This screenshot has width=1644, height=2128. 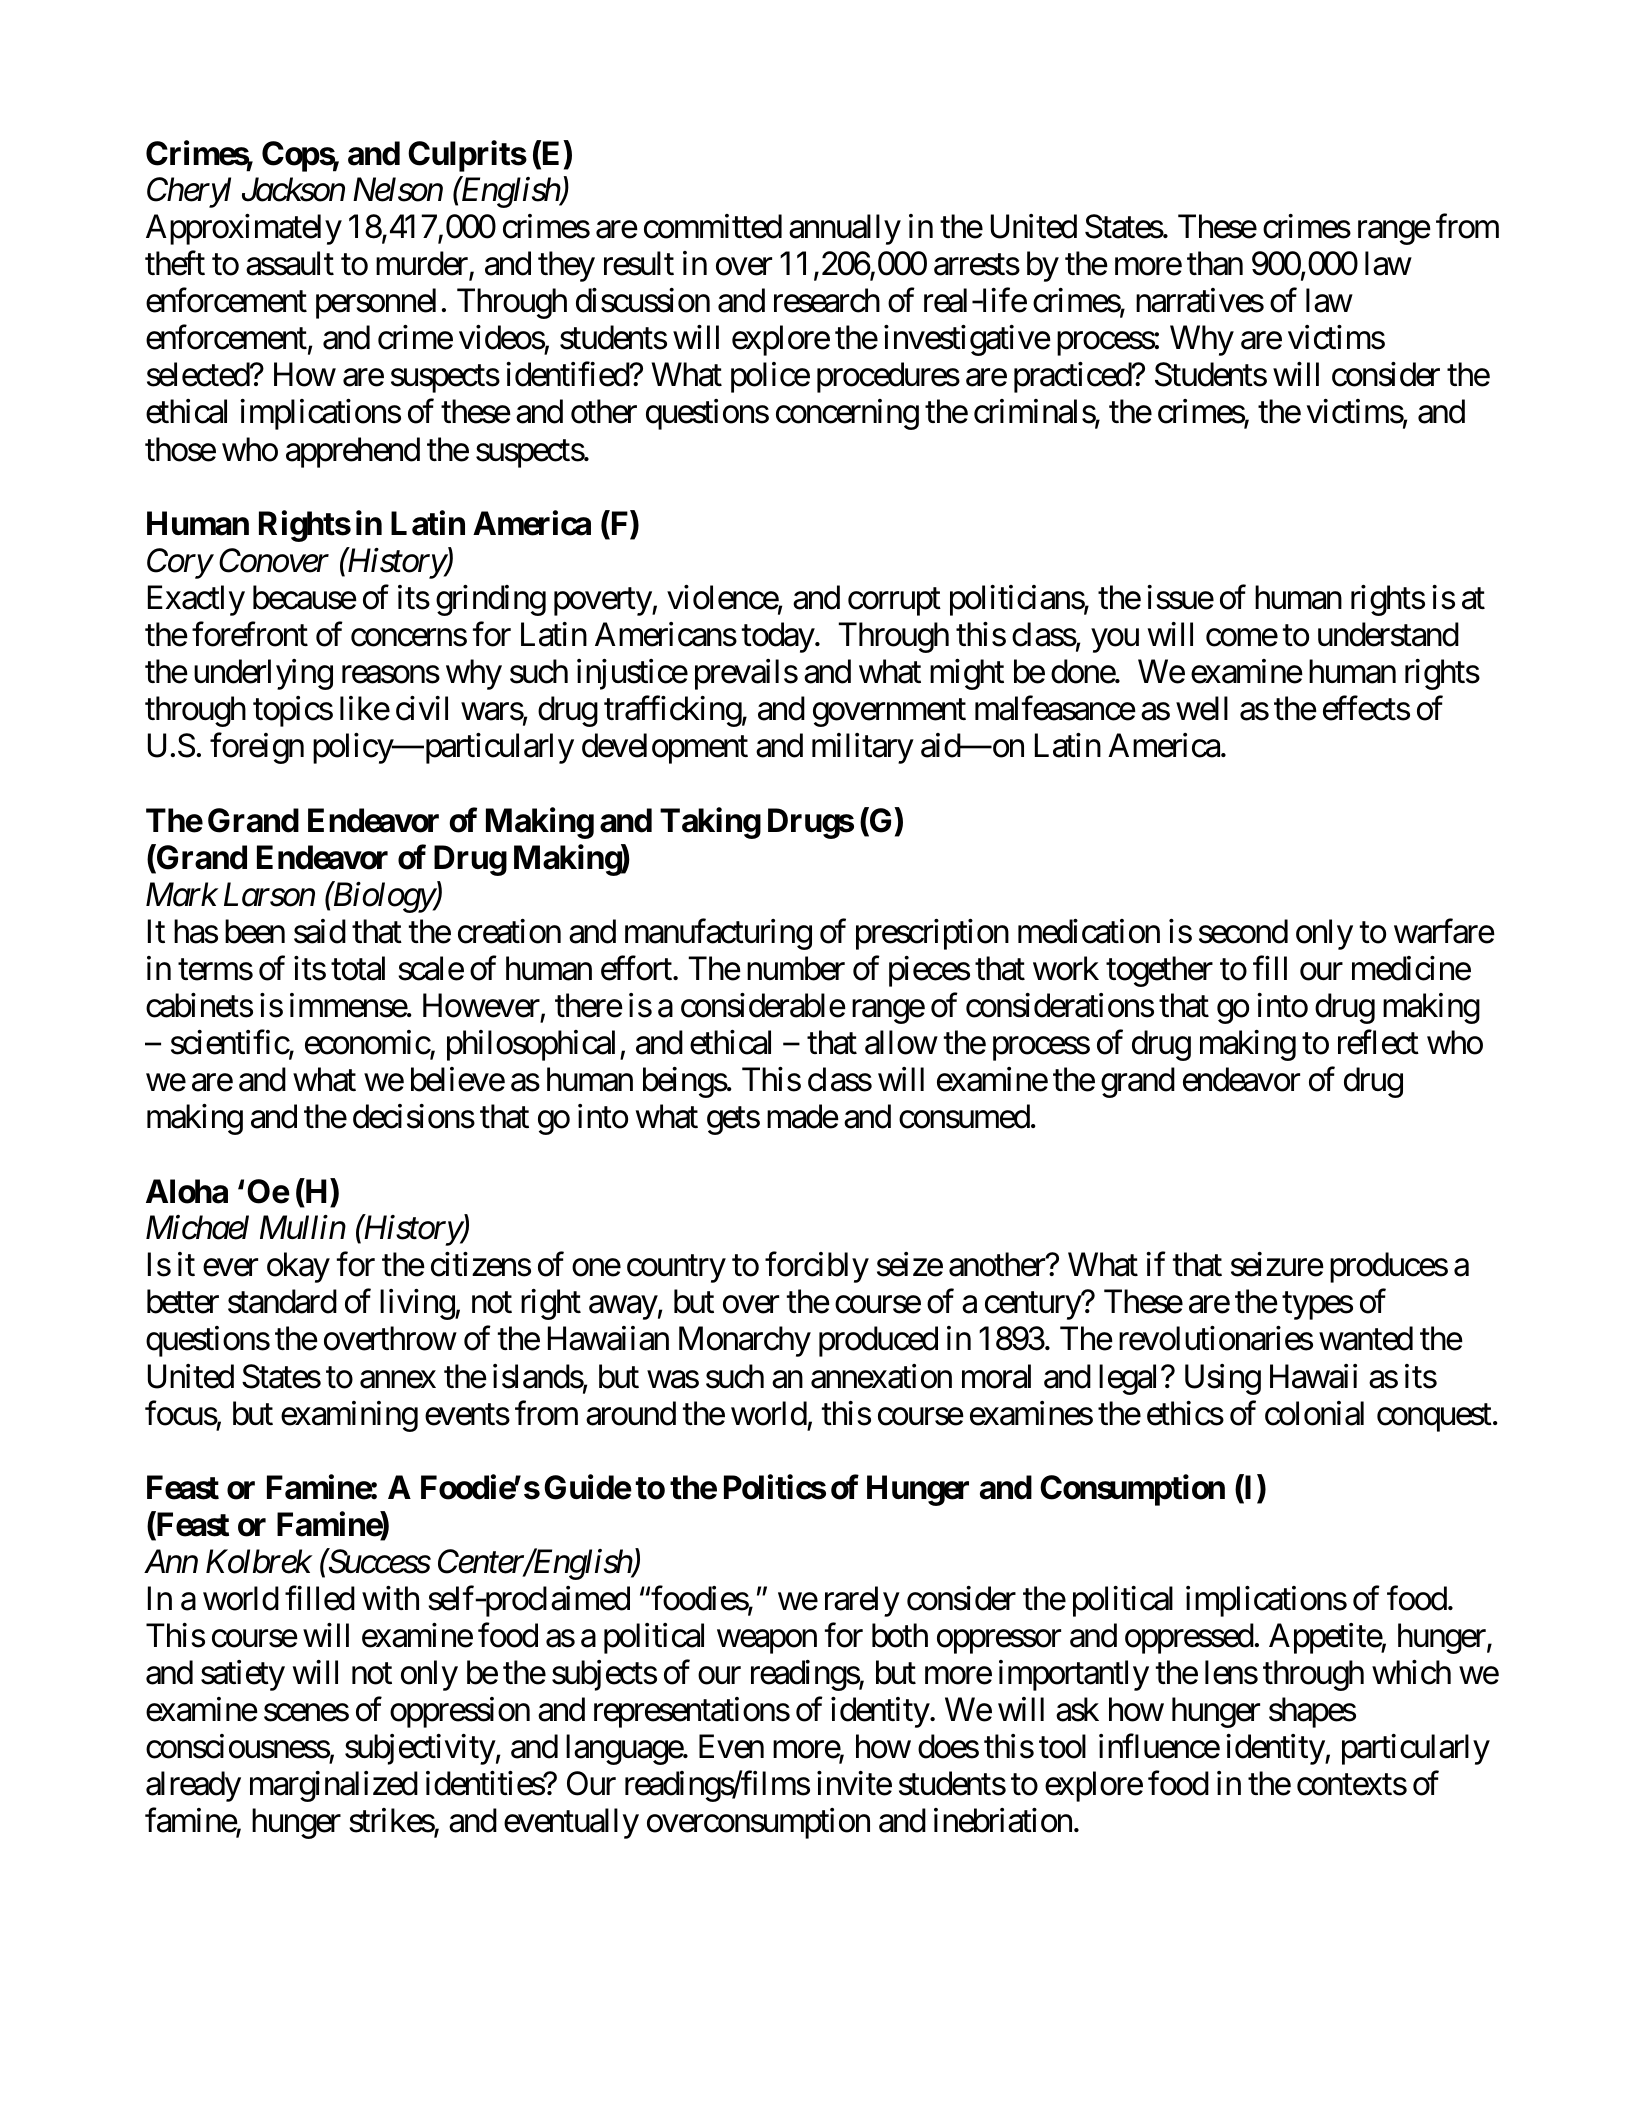 What do you see at coordinates (1215, 263) in the screenshot?
I see `than` at bounding box center [1215, 263].
